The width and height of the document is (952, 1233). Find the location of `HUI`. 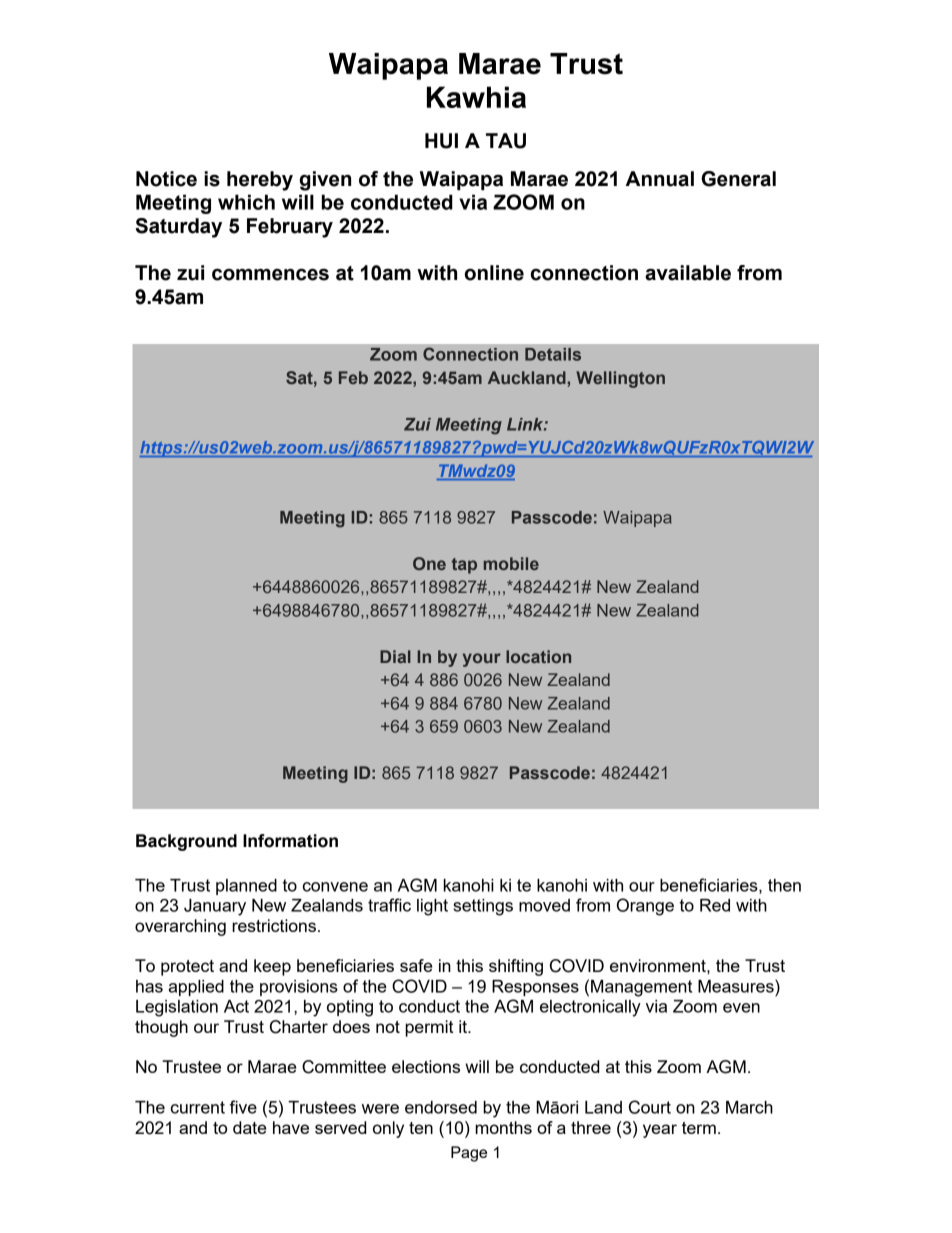

HUI is located at coordinates (441, 141).
